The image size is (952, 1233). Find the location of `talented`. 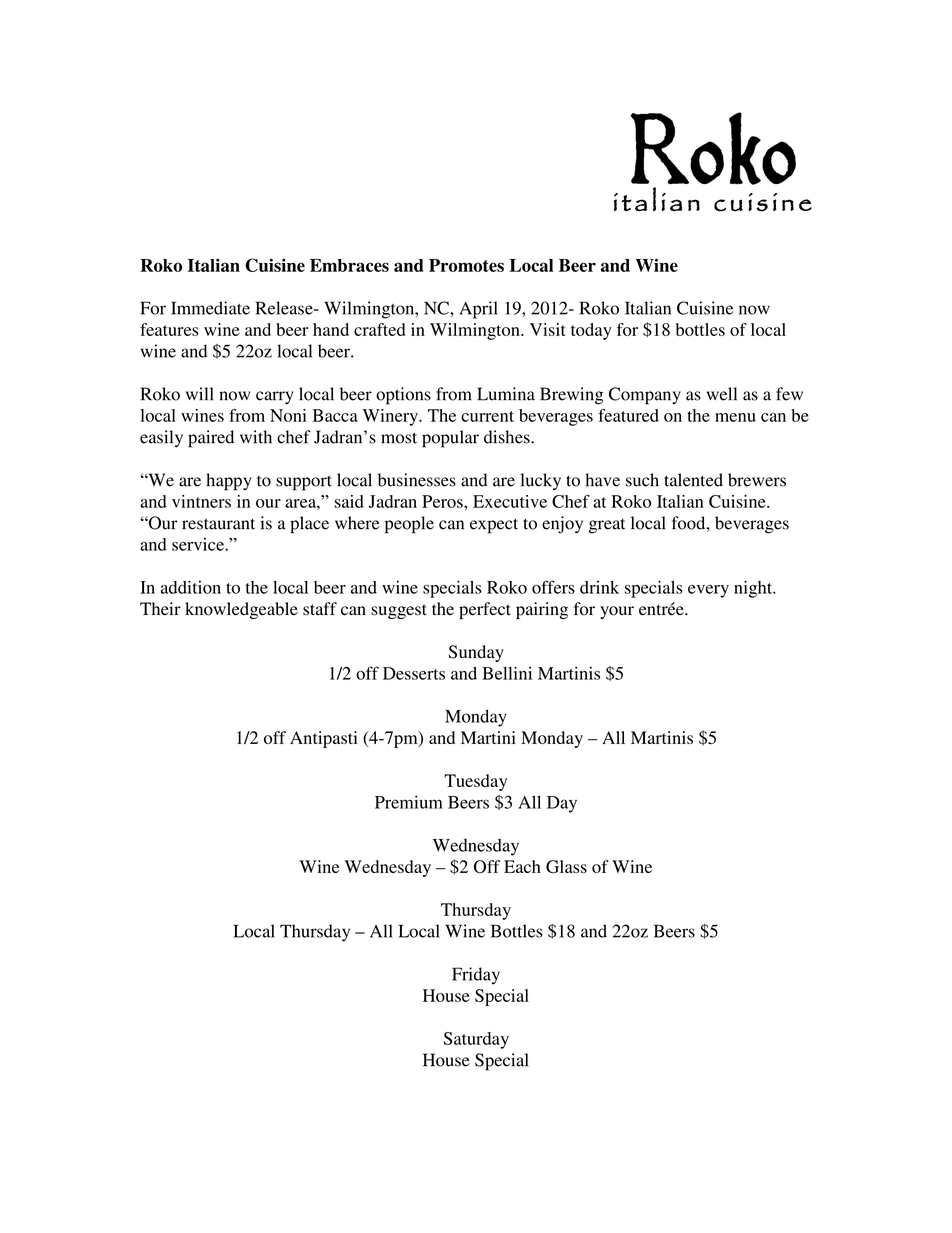

talented is located at coordinates (693, 480).
